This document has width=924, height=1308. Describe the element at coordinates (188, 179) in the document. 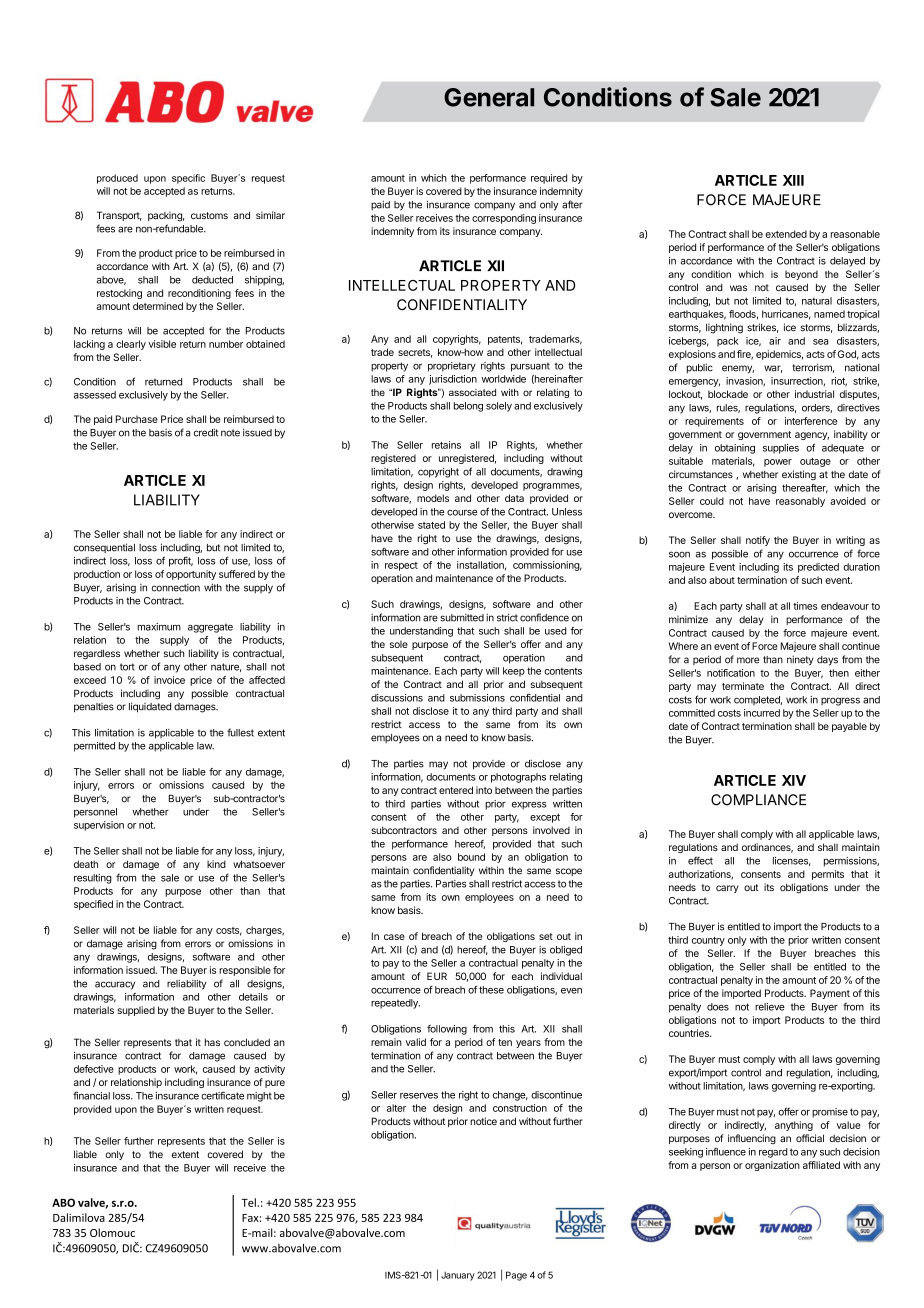

I see `specific` at that location.
